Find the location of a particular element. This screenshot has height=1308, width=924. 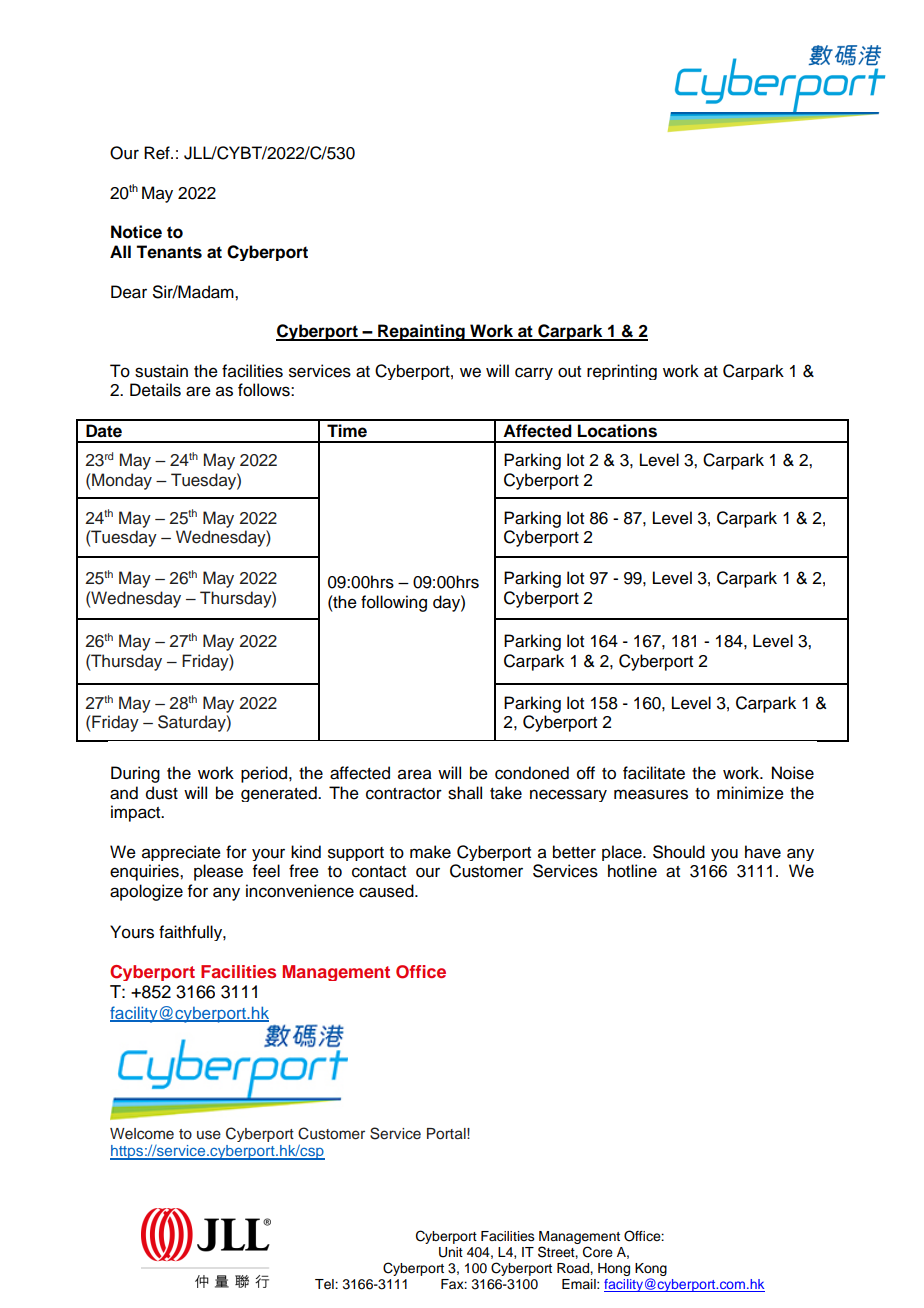

Unit is located at coordinates (451, 1252).
